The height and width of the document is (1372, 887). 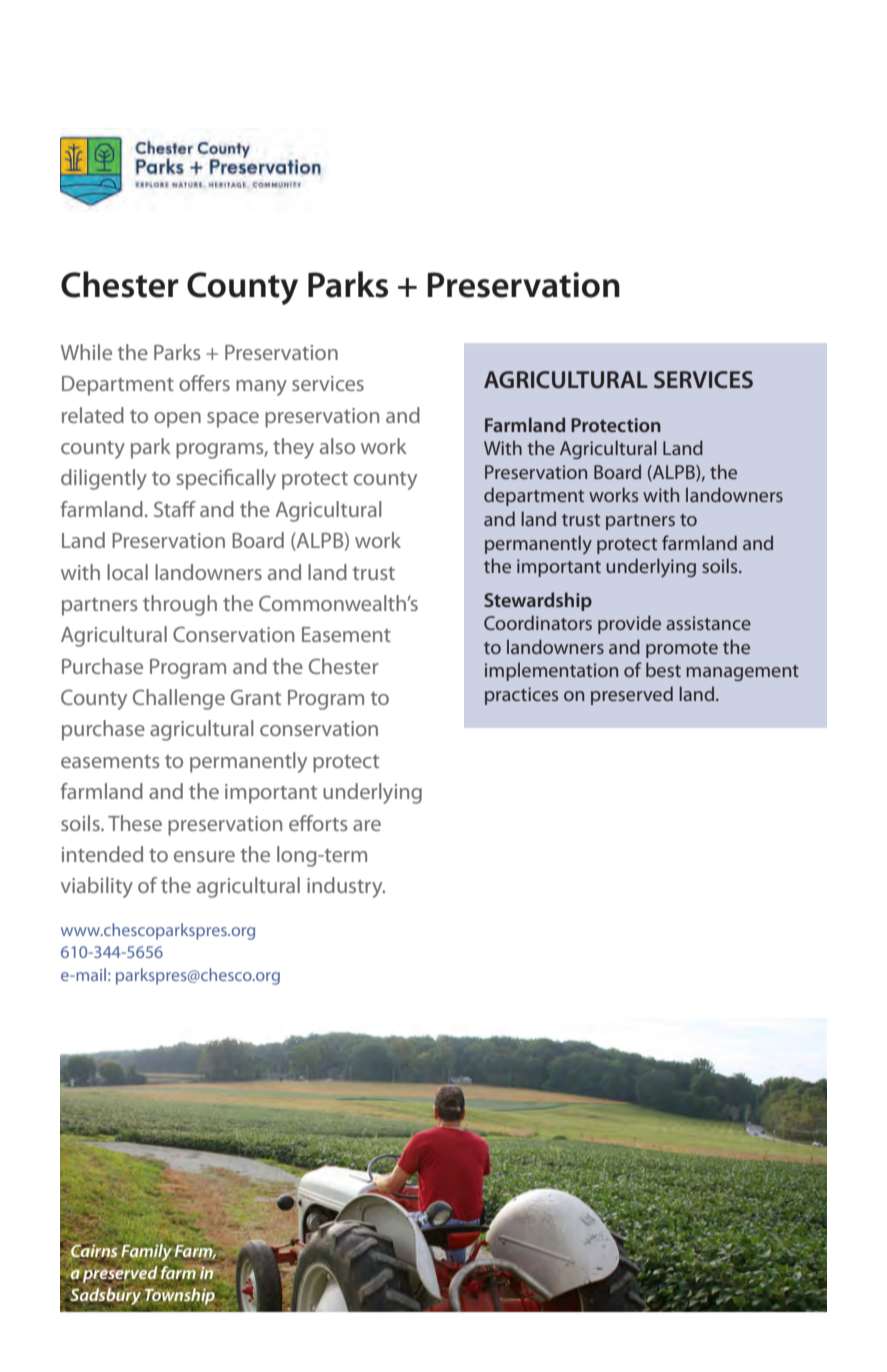 I want to click on Township, so click(x=179, y=1296).
